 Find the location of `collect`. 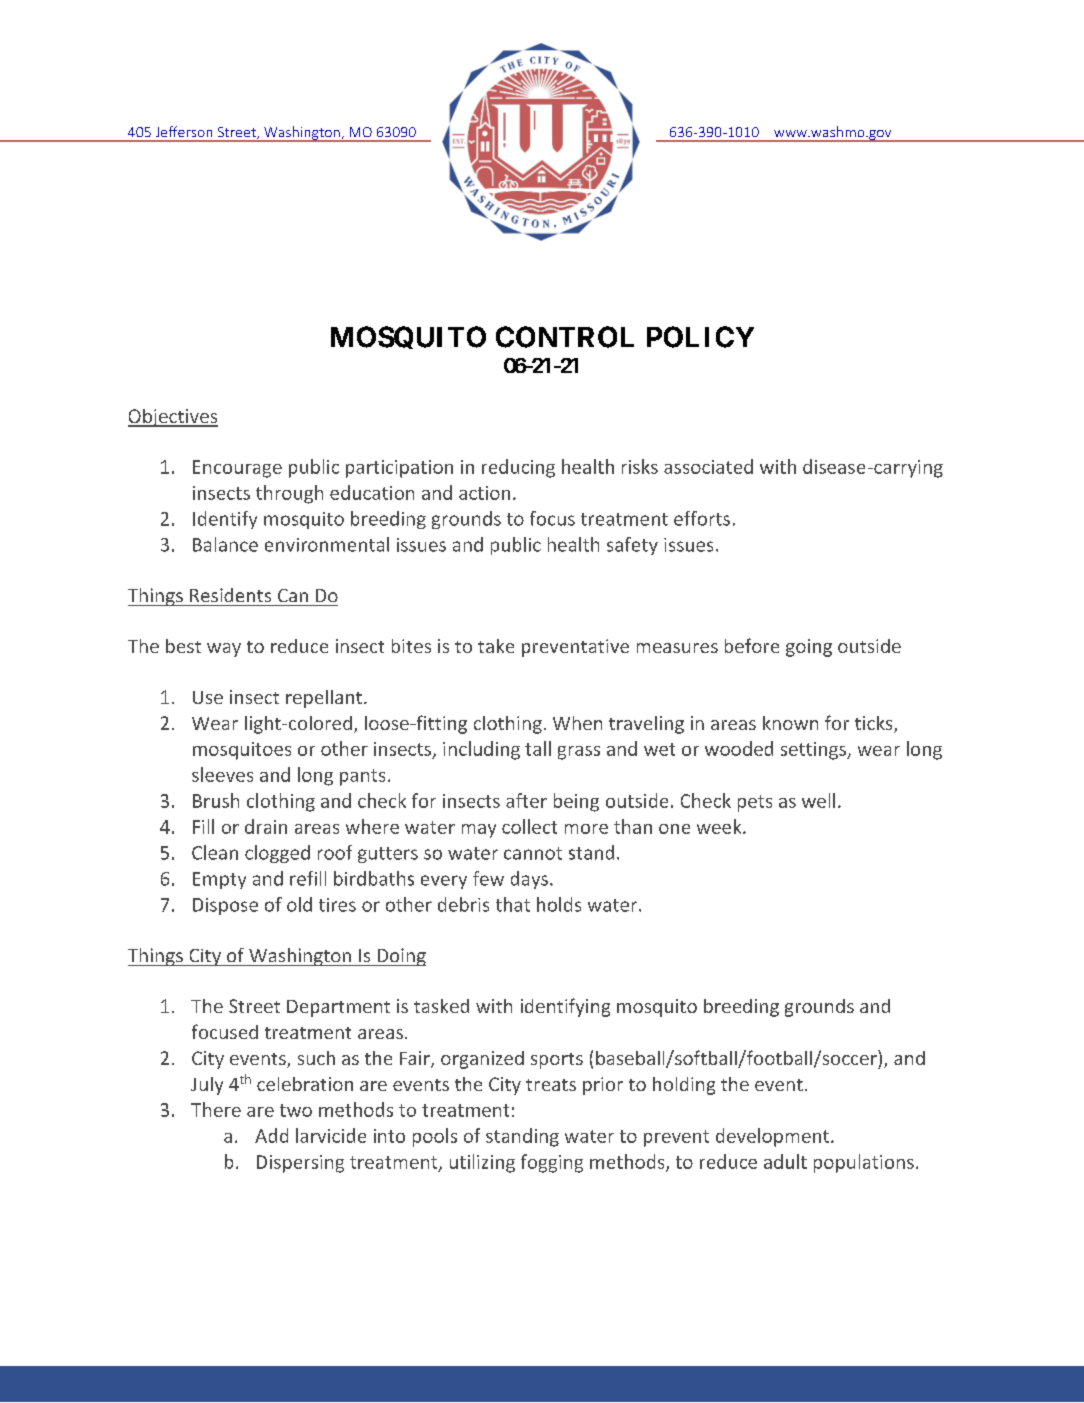

collect is located at coordinates (529, 826).
